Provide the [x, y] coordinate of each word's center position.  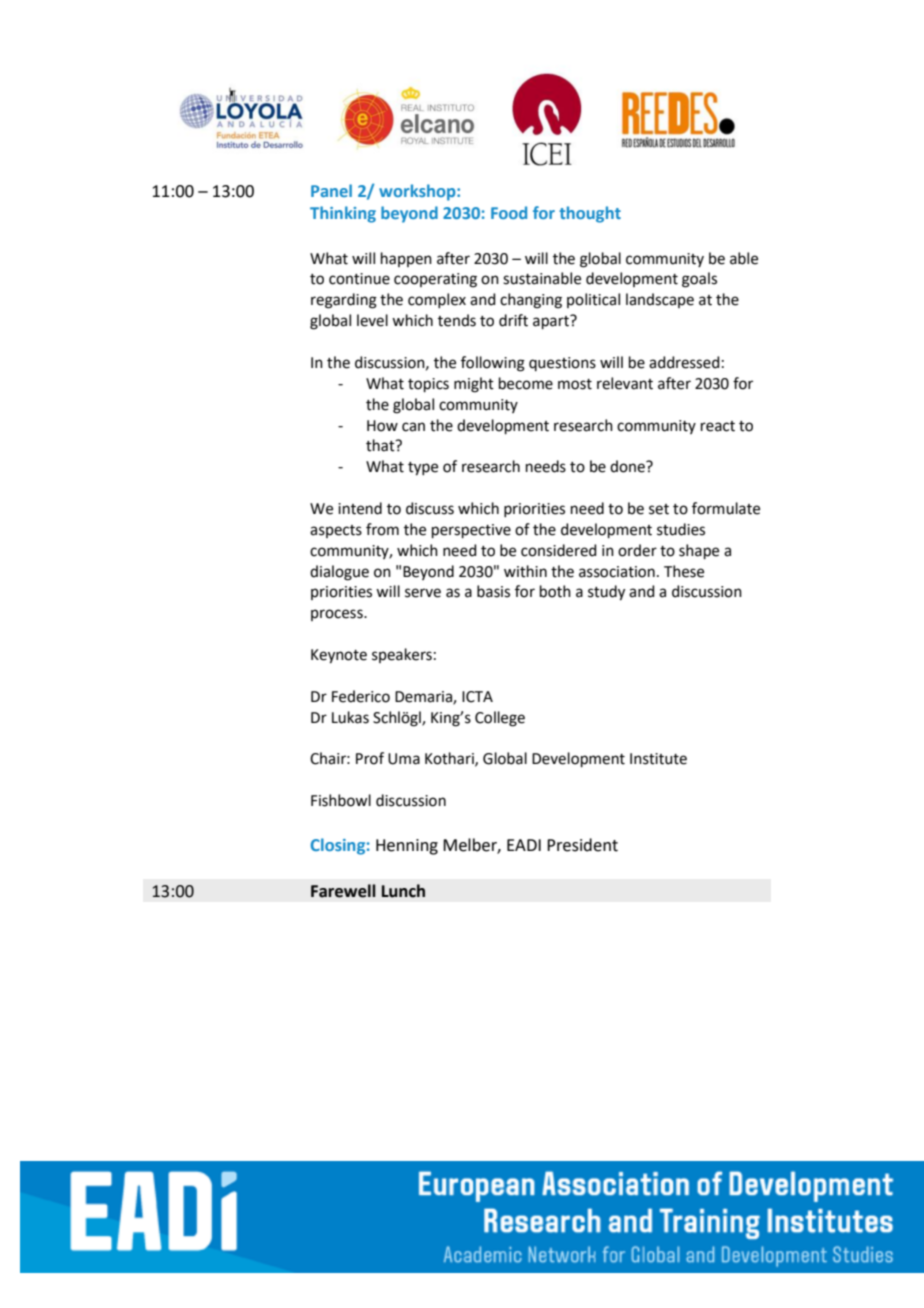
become [526, 383]
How [382, 426]
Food [509, 212]
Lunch [403, 891]
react [718, 426]
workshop [418, 192]
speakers [402, 655]
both [555, 591]
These [684, 571]
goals [699, 280]
